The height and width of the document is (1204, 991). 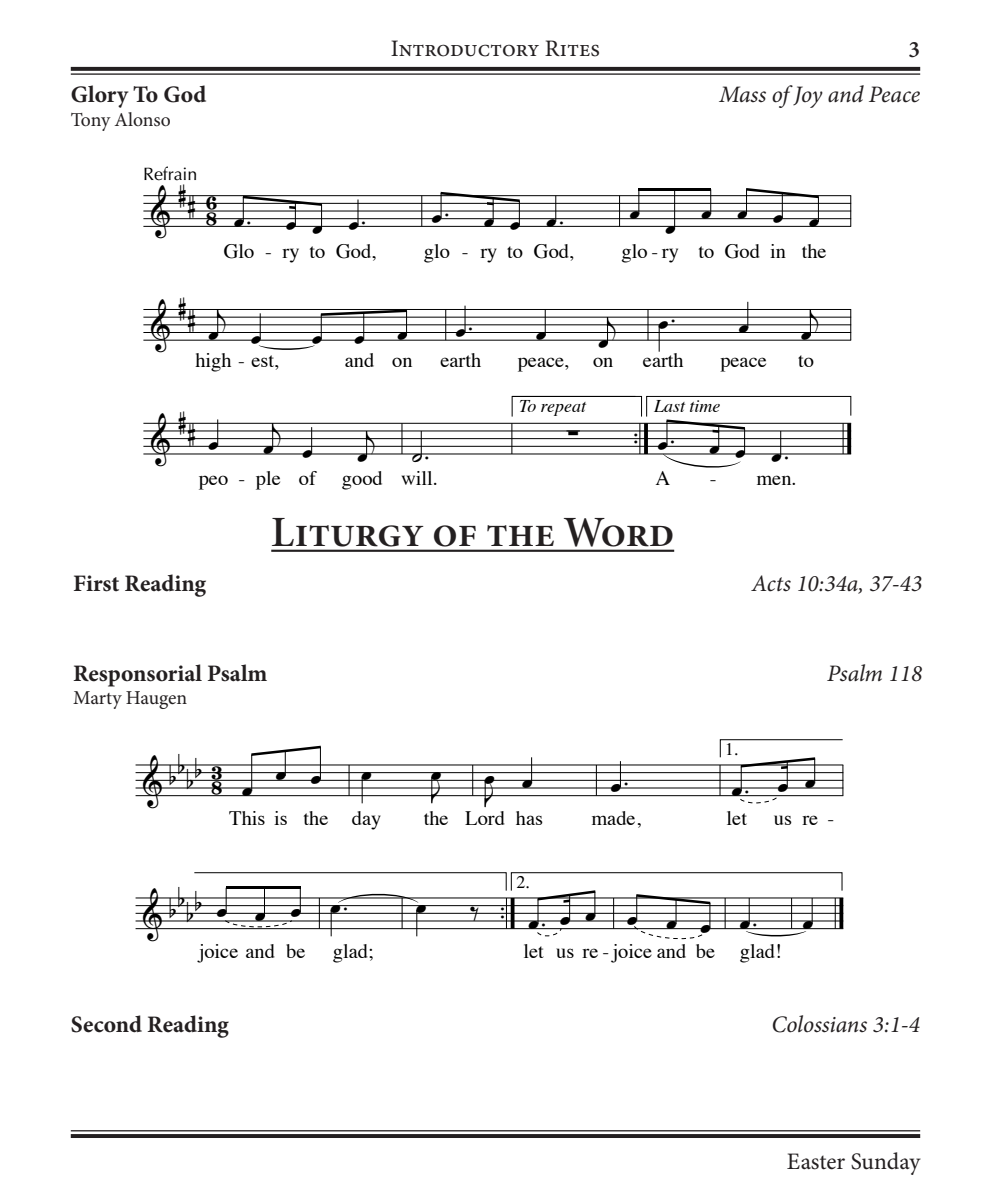 I want to click on Introductory, so click(x=465, y=48).
